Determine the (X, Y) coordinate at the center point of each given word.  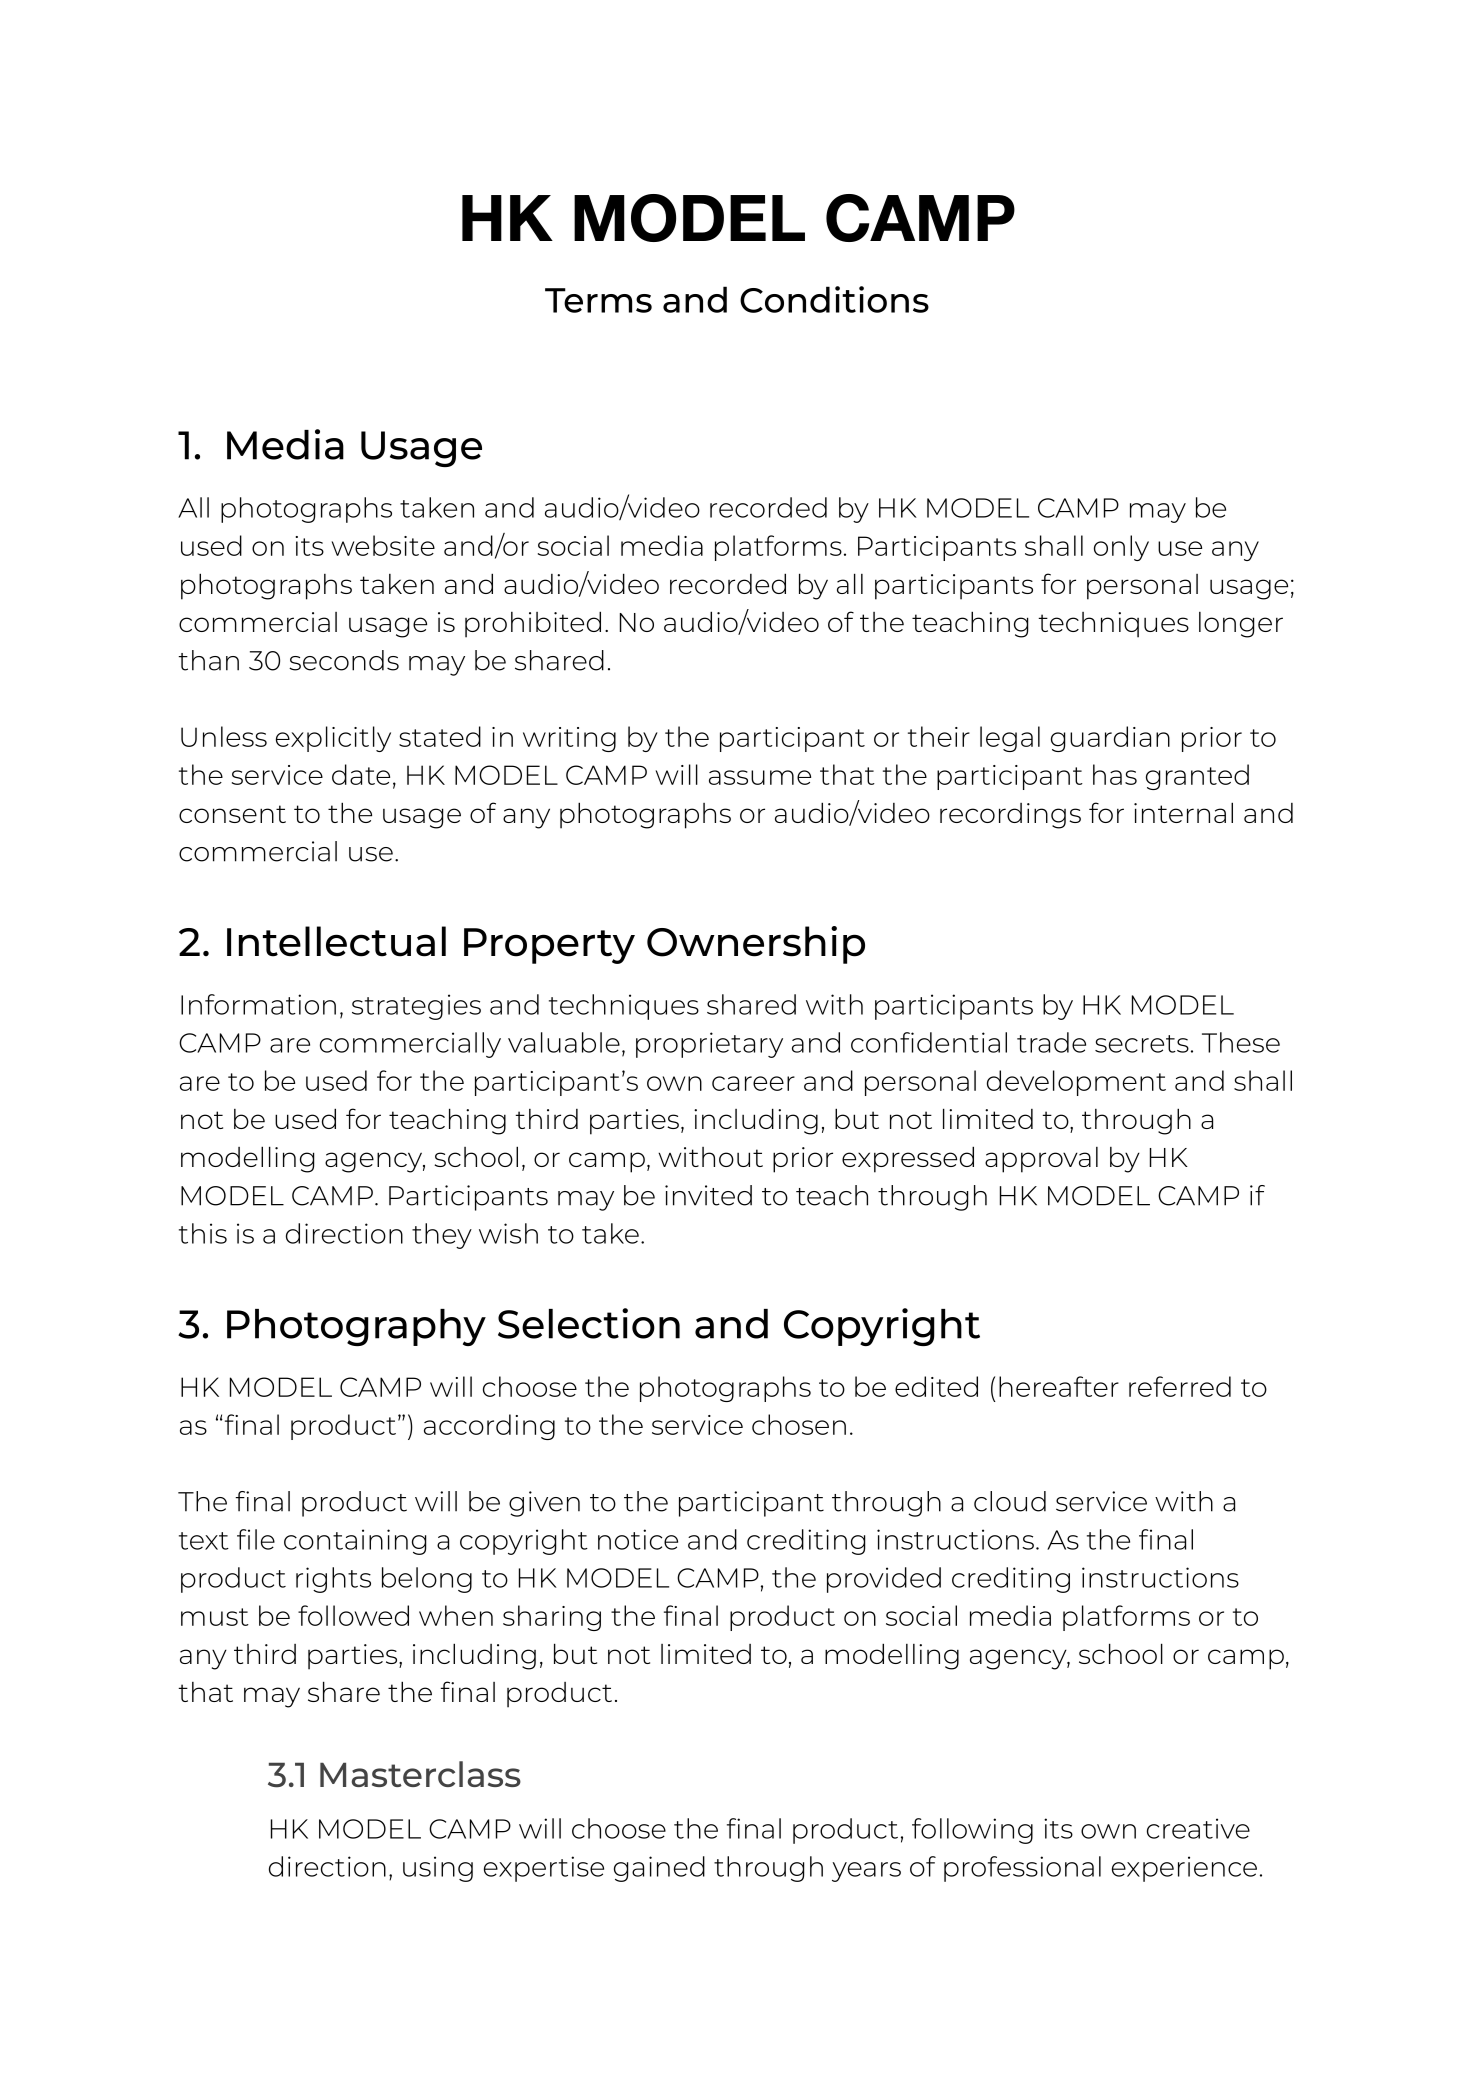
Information (258, 1004)
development (1076, 1083)
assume (760, 777)
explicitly (333, 739)
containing (355, 1542)
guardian (1110, 739)
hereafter (1059, 1386)
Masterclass (420, 1774)
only (1121, 548)
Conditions (834, 299)
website (383, 545)
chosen (799, 1424)
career (753, 1083)
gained (659, 1869)
